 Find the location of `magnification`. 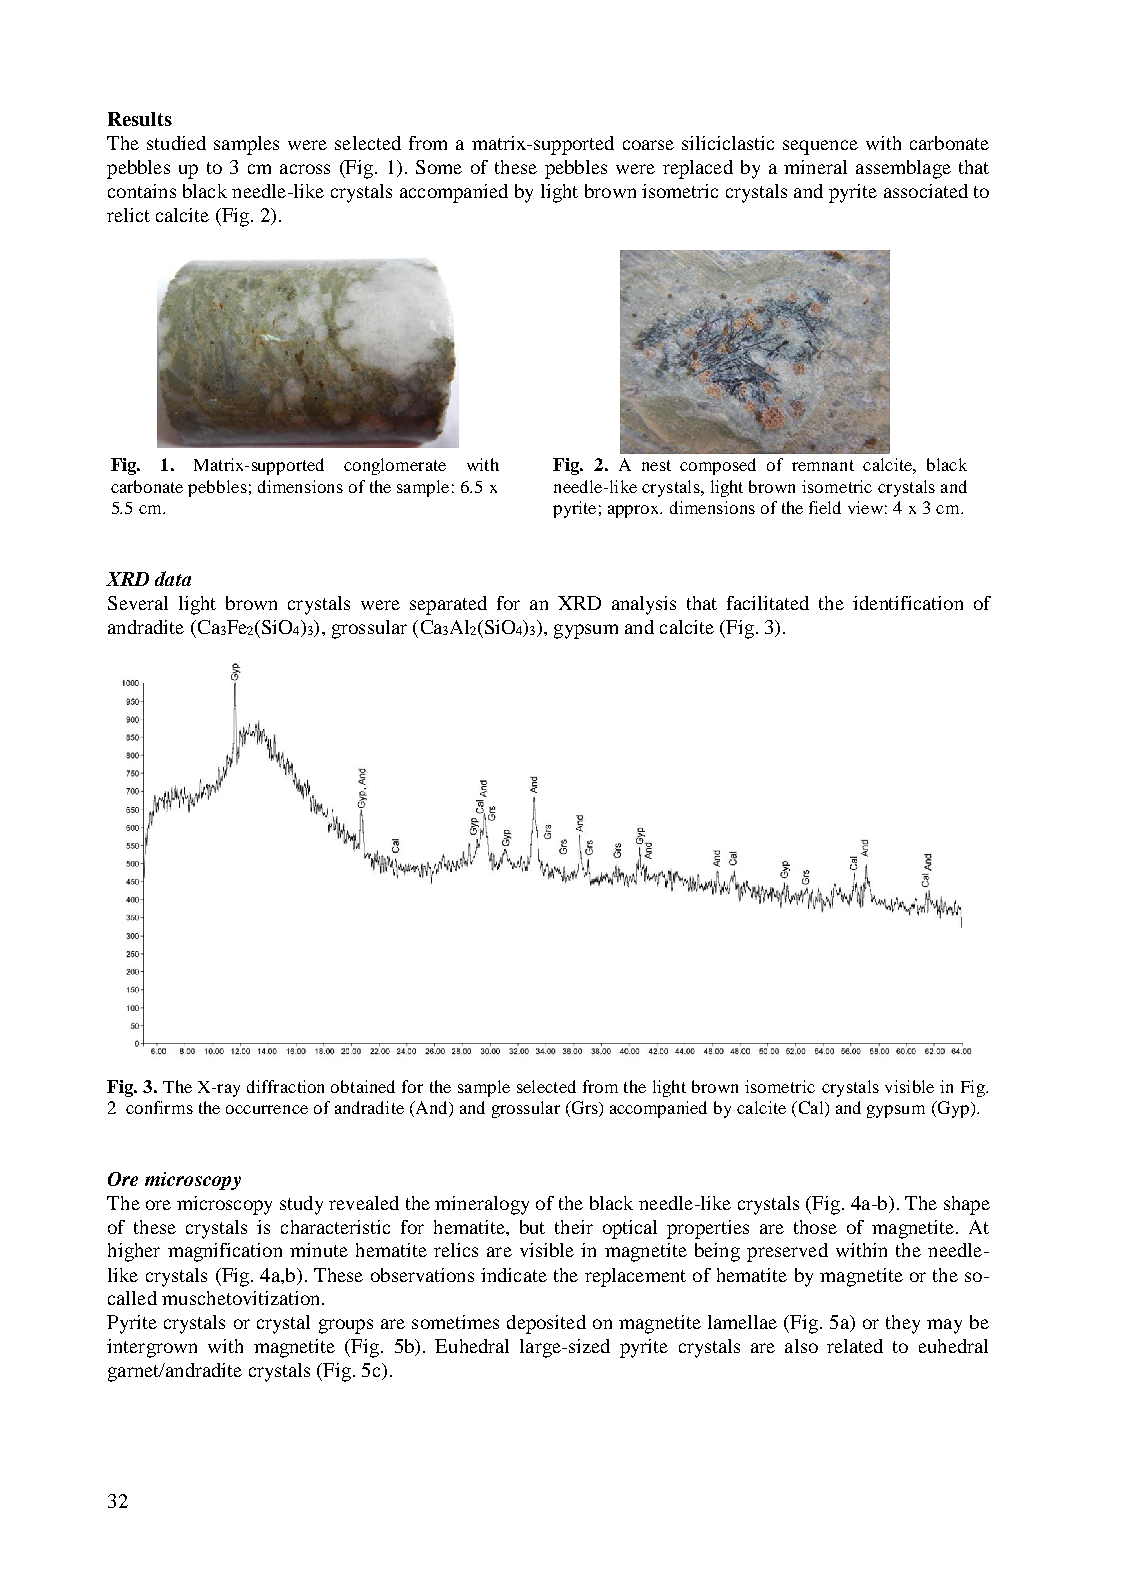

magnification is located at coordinates (225, 1252).
